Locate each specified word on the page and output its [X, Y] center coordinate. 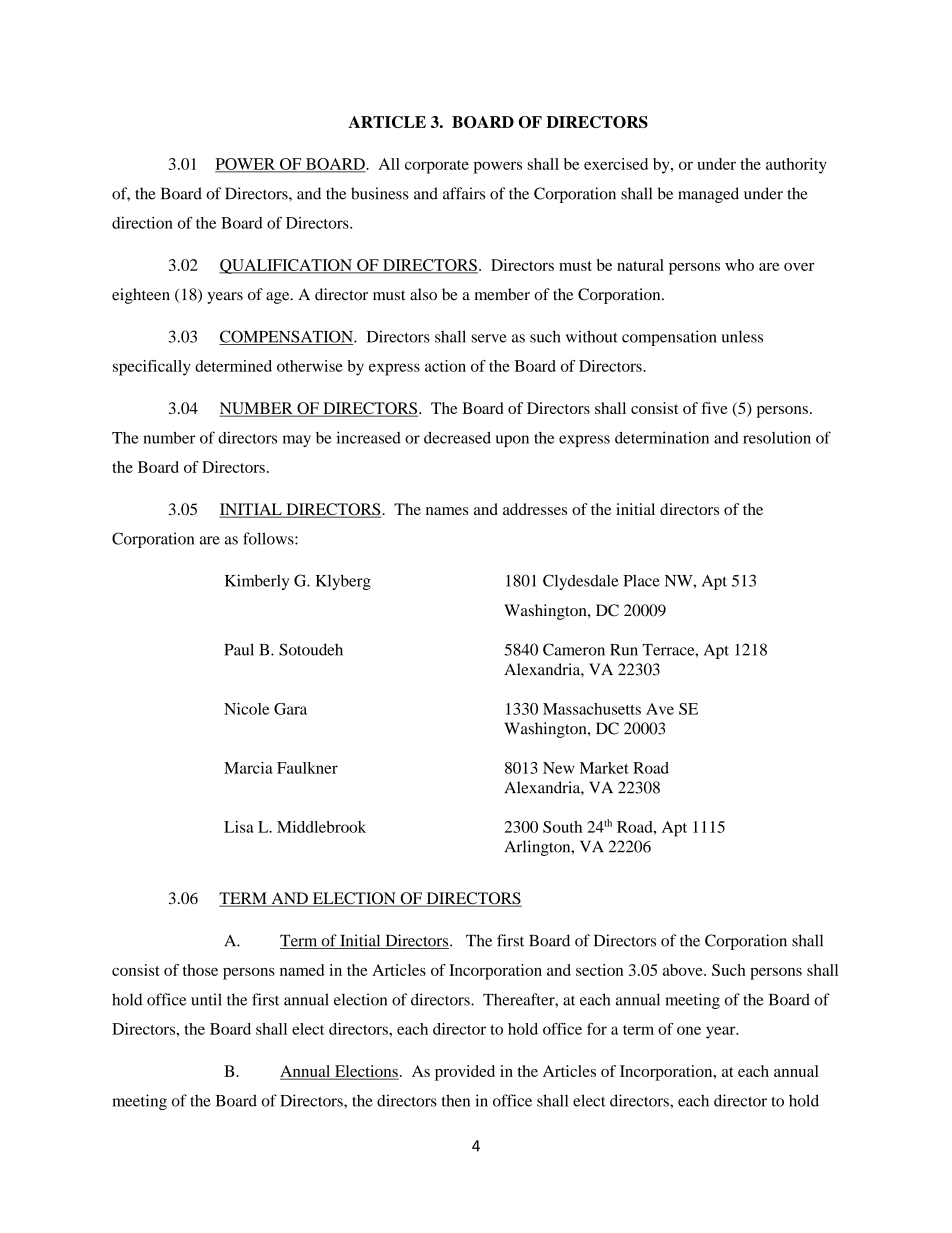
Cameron [574, 649]
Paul [239, 649]
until [206, 999]
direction [142, 223]
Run [624, 650]
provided [465, 1073]
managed [708, 195]
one [689, 1030]
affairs [464, 193]
